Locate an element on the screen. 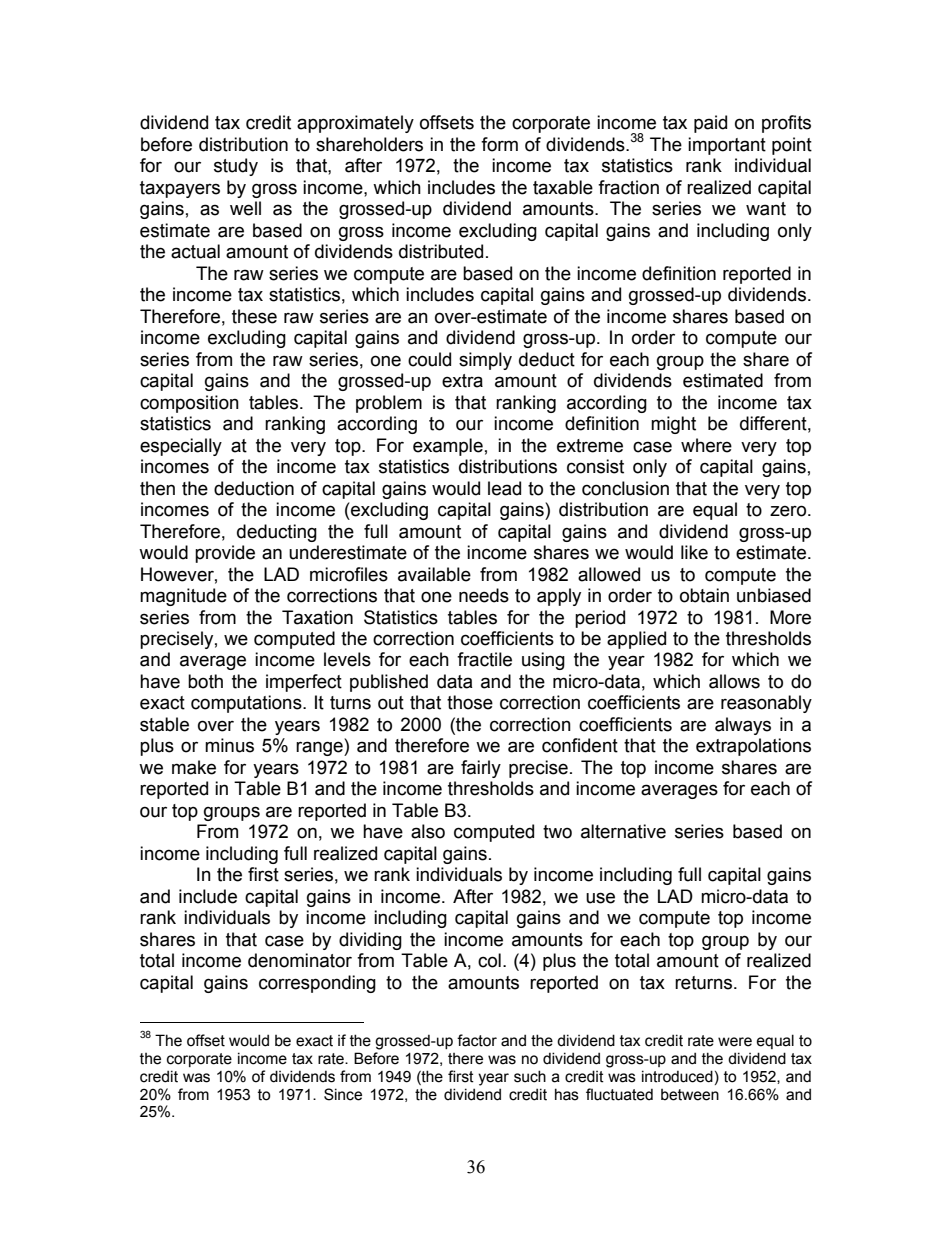 The image size is (952, 1233). important is located at coordinates (727, 146).
